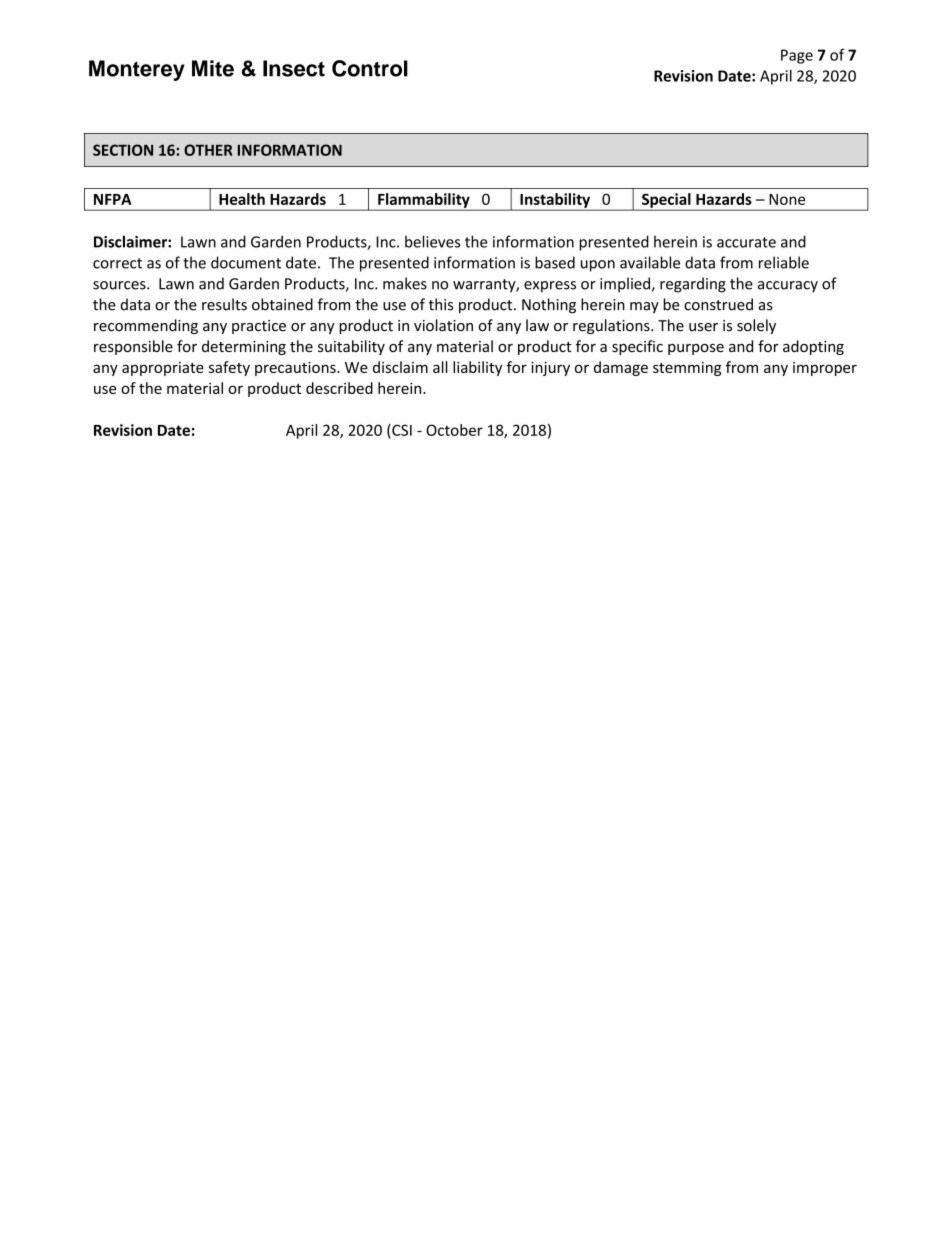 This document has height=1233, width=952. What do you see at coordinates (208, 150) in the document?
I see `OTHER` at bounding box center [208, 150].
